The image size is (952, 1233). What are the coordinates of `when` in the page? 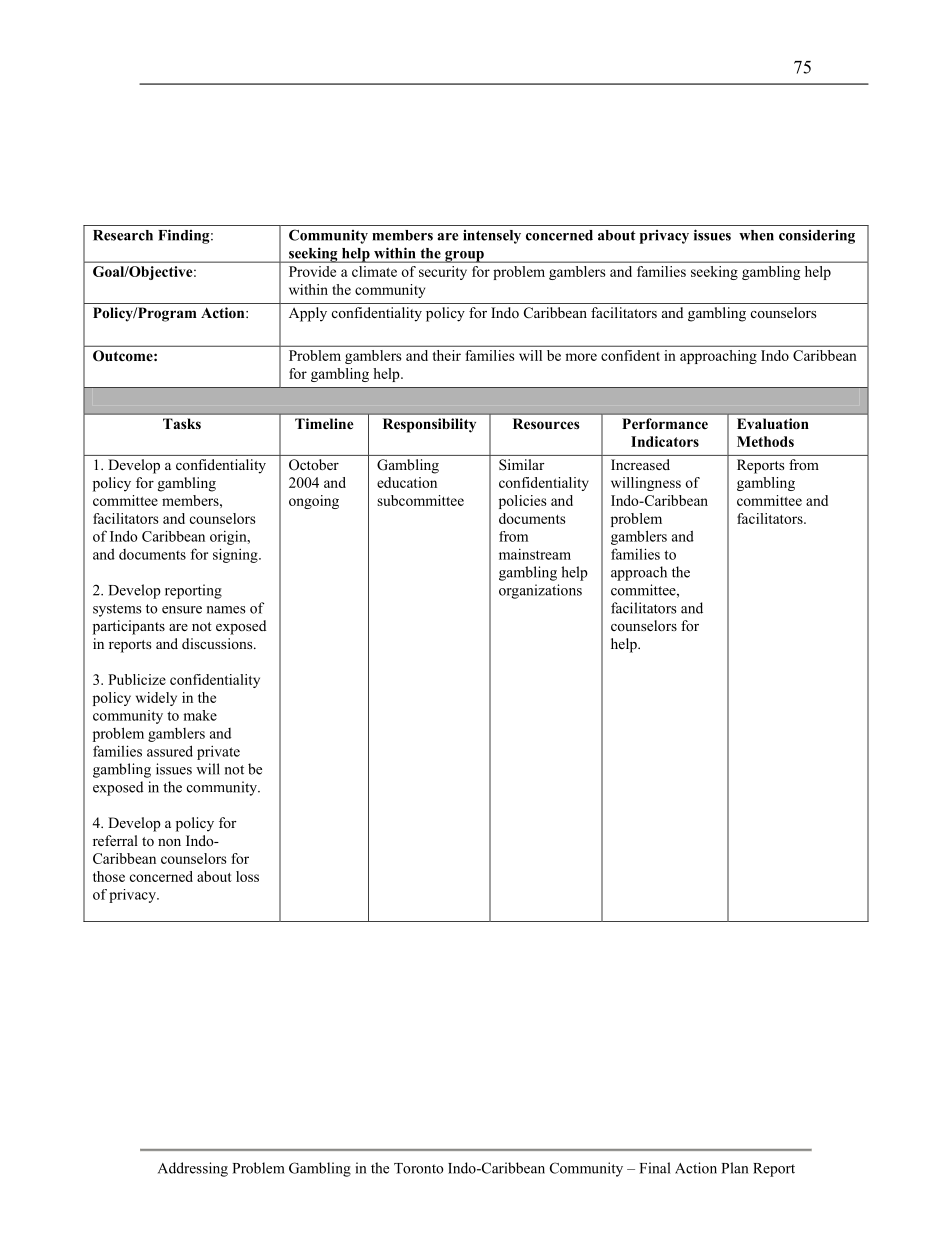 It's located at (756, 235).
